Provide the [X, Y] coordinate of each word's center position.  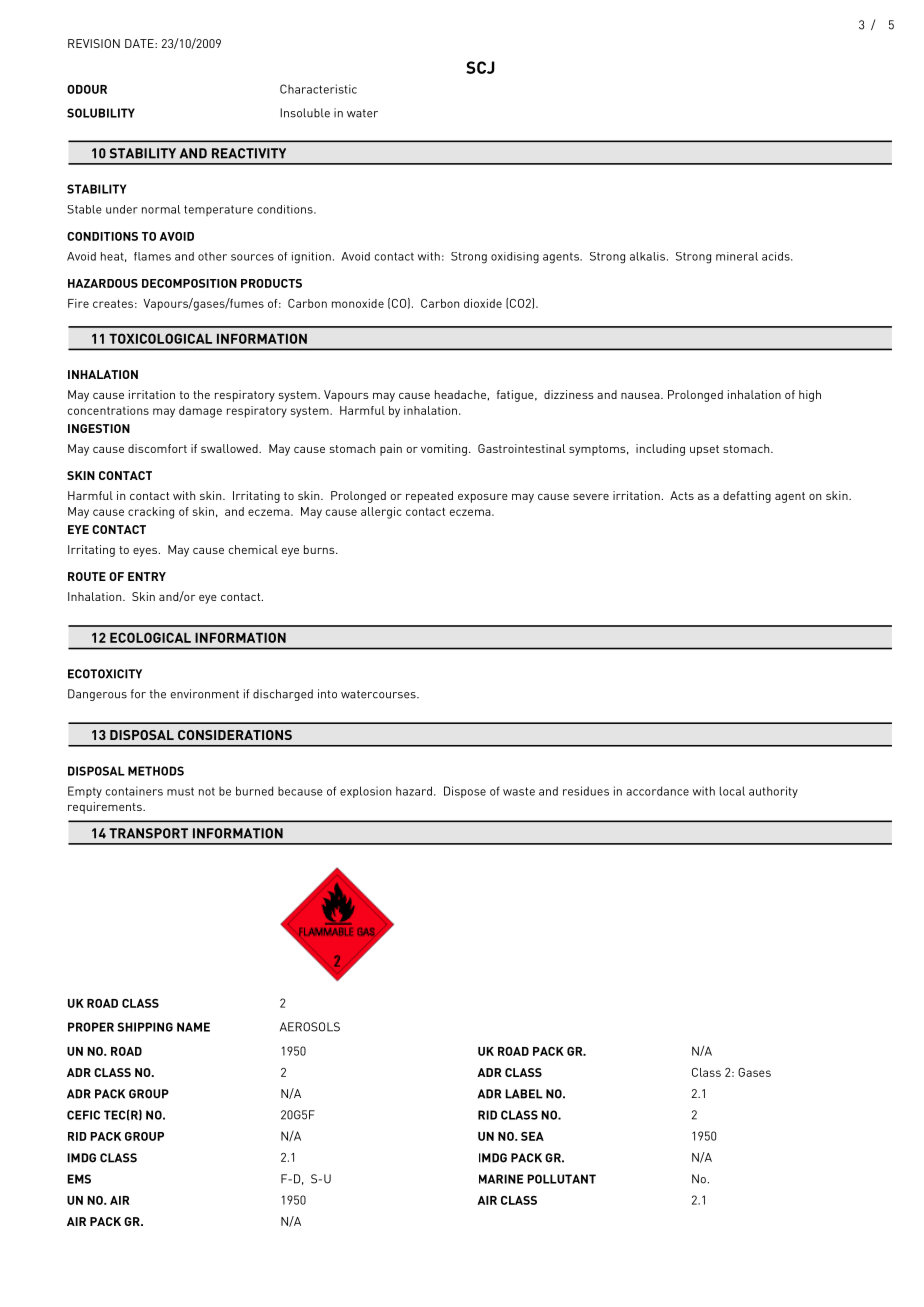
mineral [737, 256]
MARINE [501, 1179]
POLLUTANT [561, 1179]
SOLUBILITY [101, 113]
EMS [79, 1179]
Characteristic [318, 89]
